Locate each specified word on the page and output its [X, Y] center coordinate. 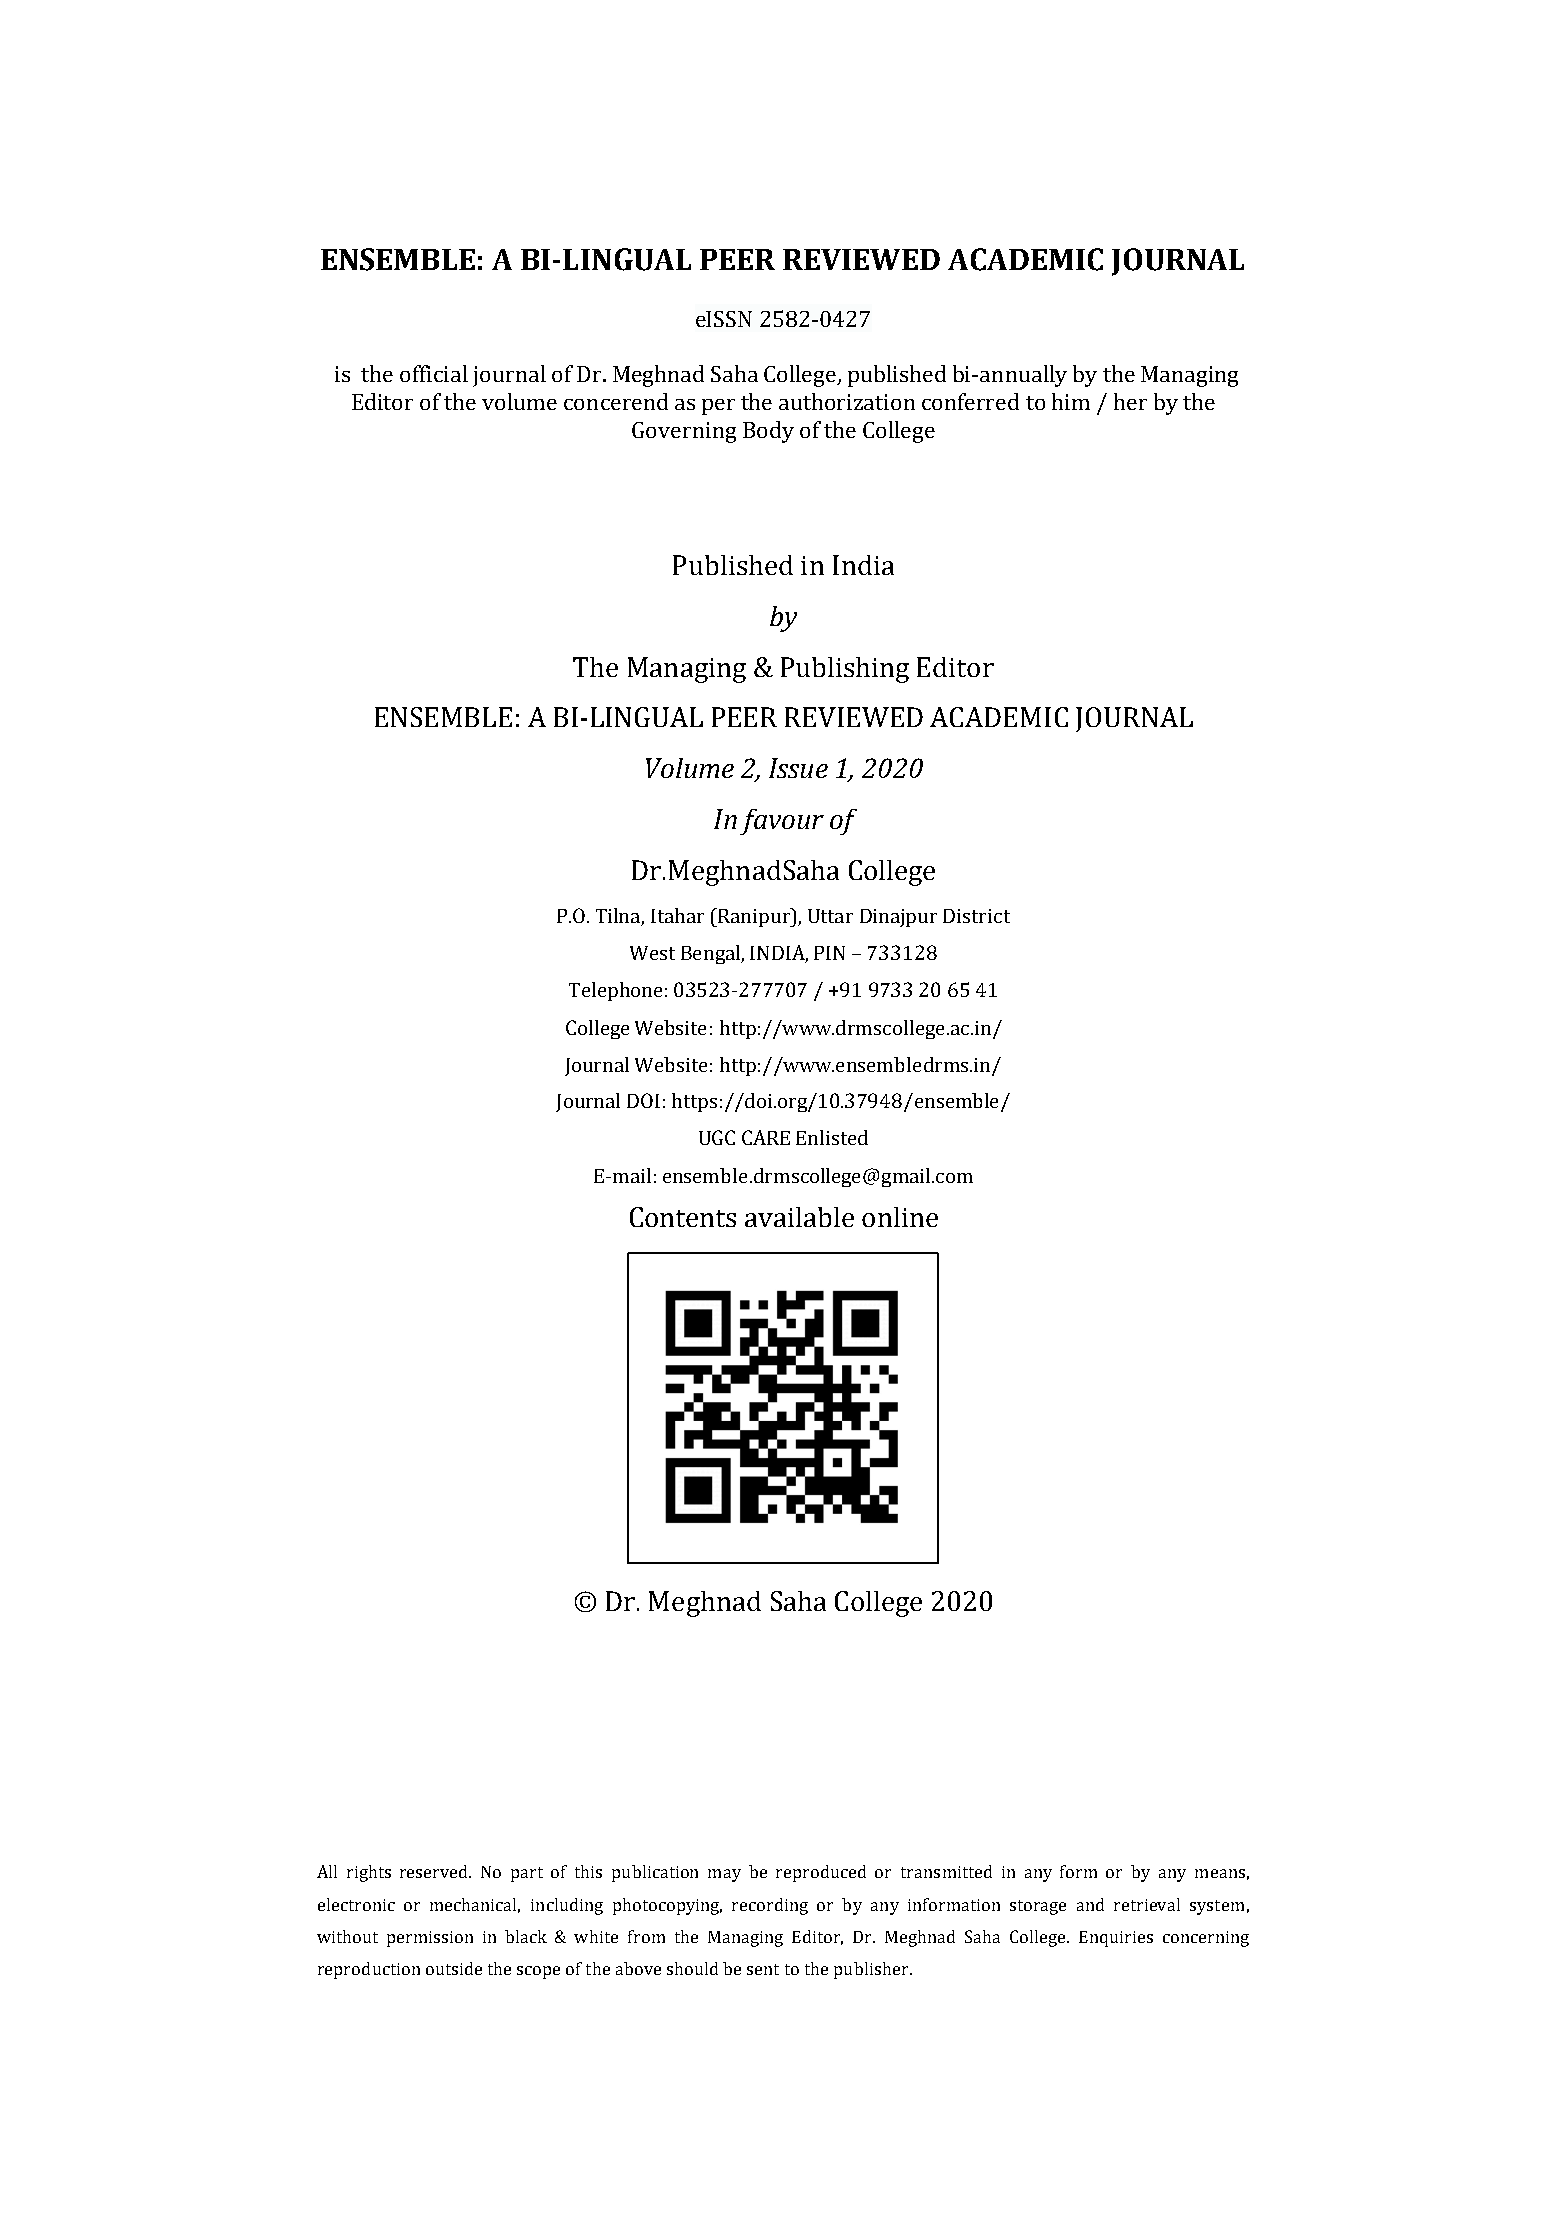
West [652, 953]
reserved [435, 1871]
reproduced [821, 1873]
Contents [683, 1217]
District [976, 916]
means [1220, 1873]
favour [782, 822]
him [1071, 401]
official [434, 373]
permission [430, 1939]
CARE [766, 1137]
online [900, 1217]
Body [768, 432]
